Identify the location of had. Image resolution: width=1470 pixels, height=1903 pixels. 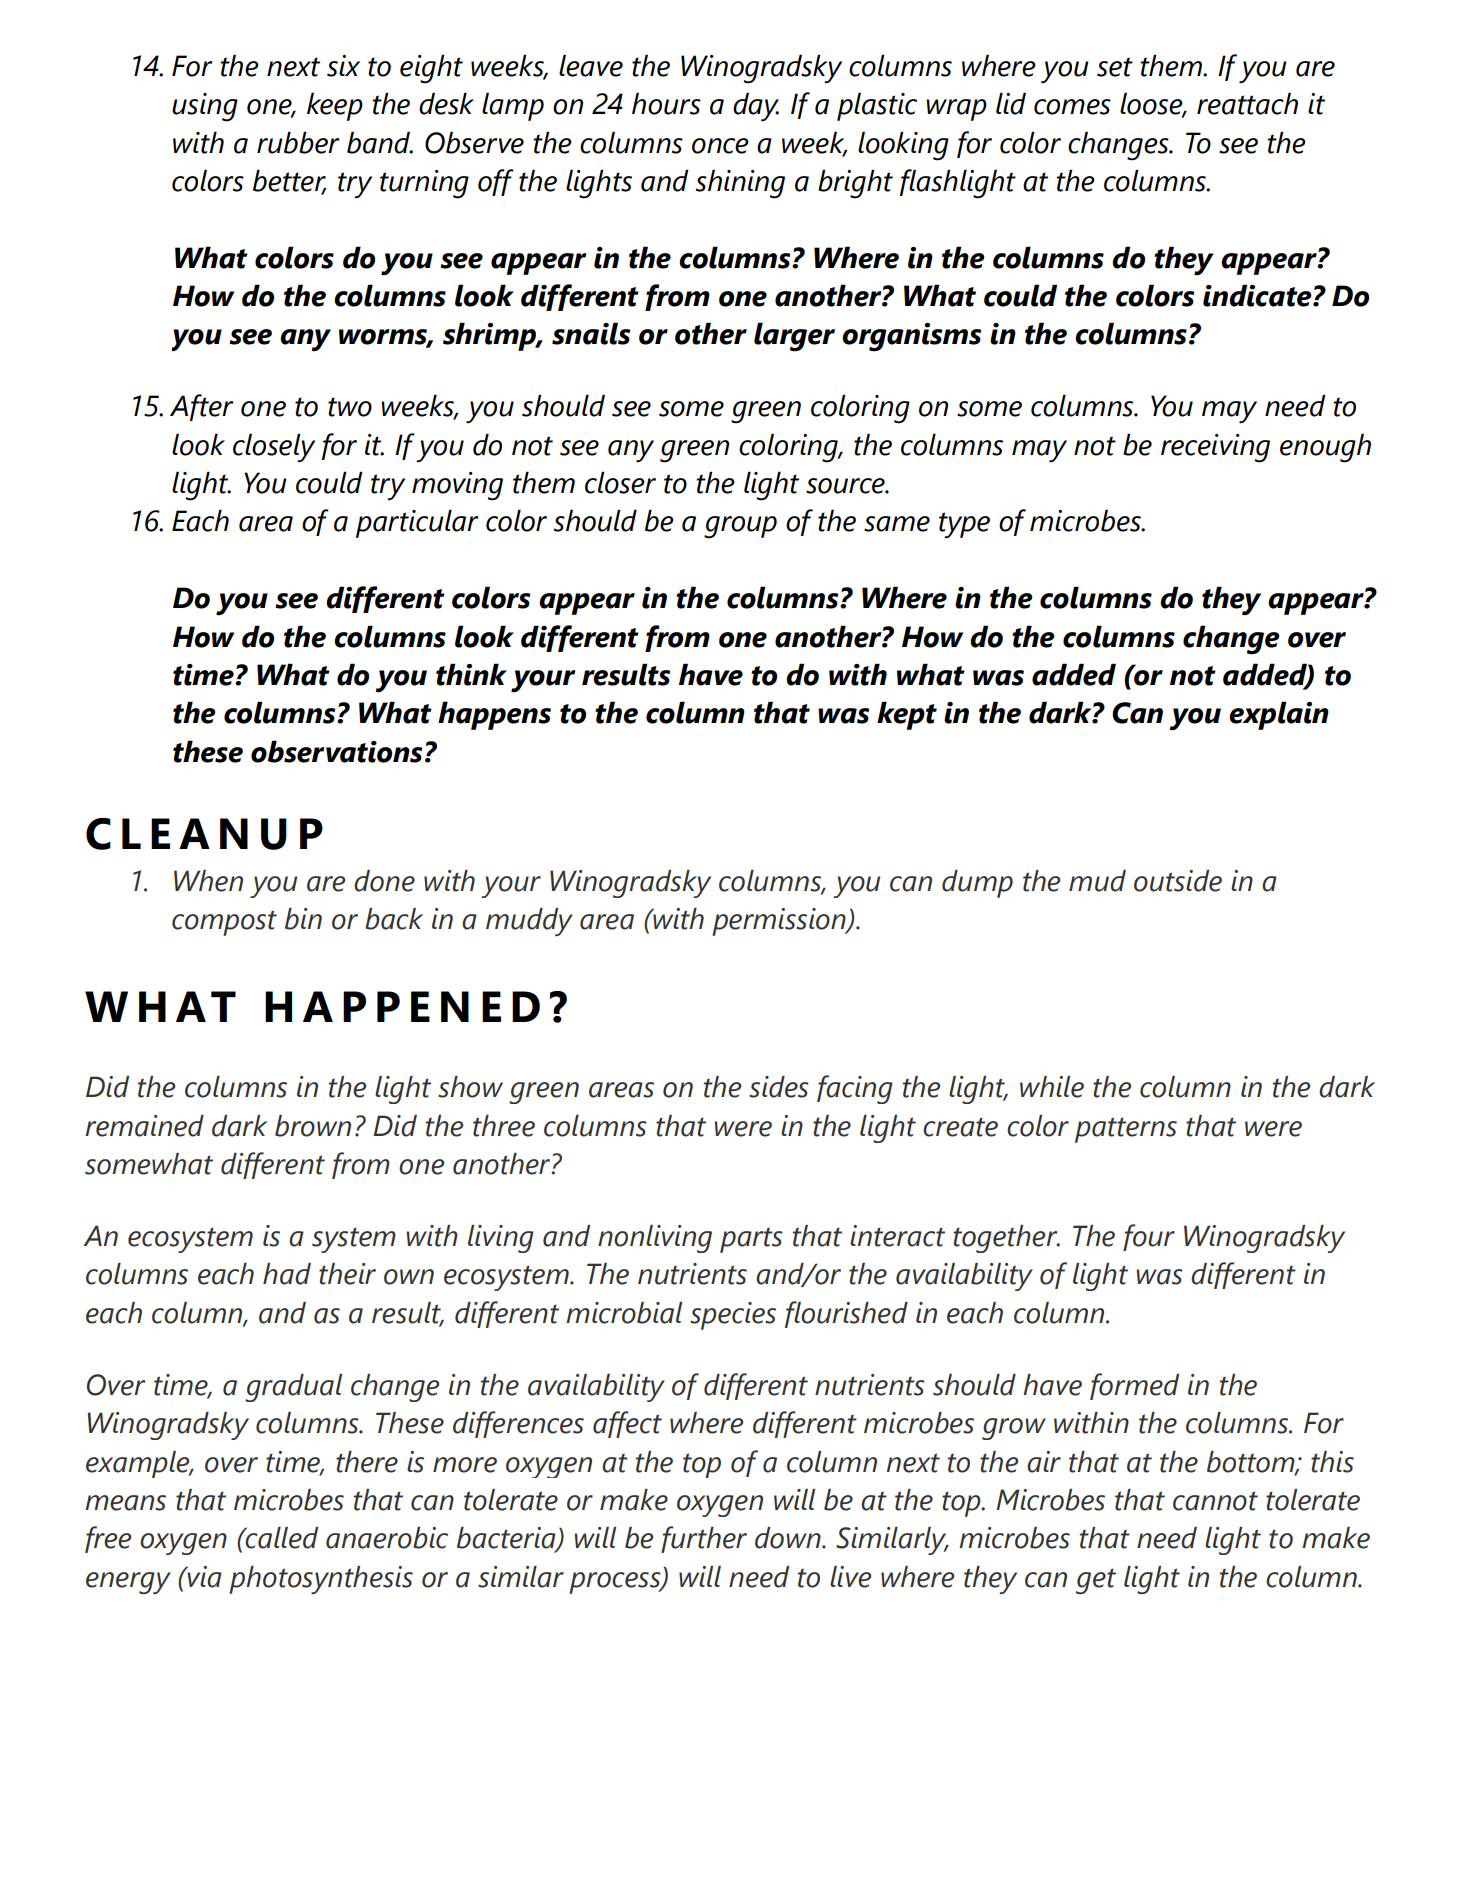
(287, 1274).
